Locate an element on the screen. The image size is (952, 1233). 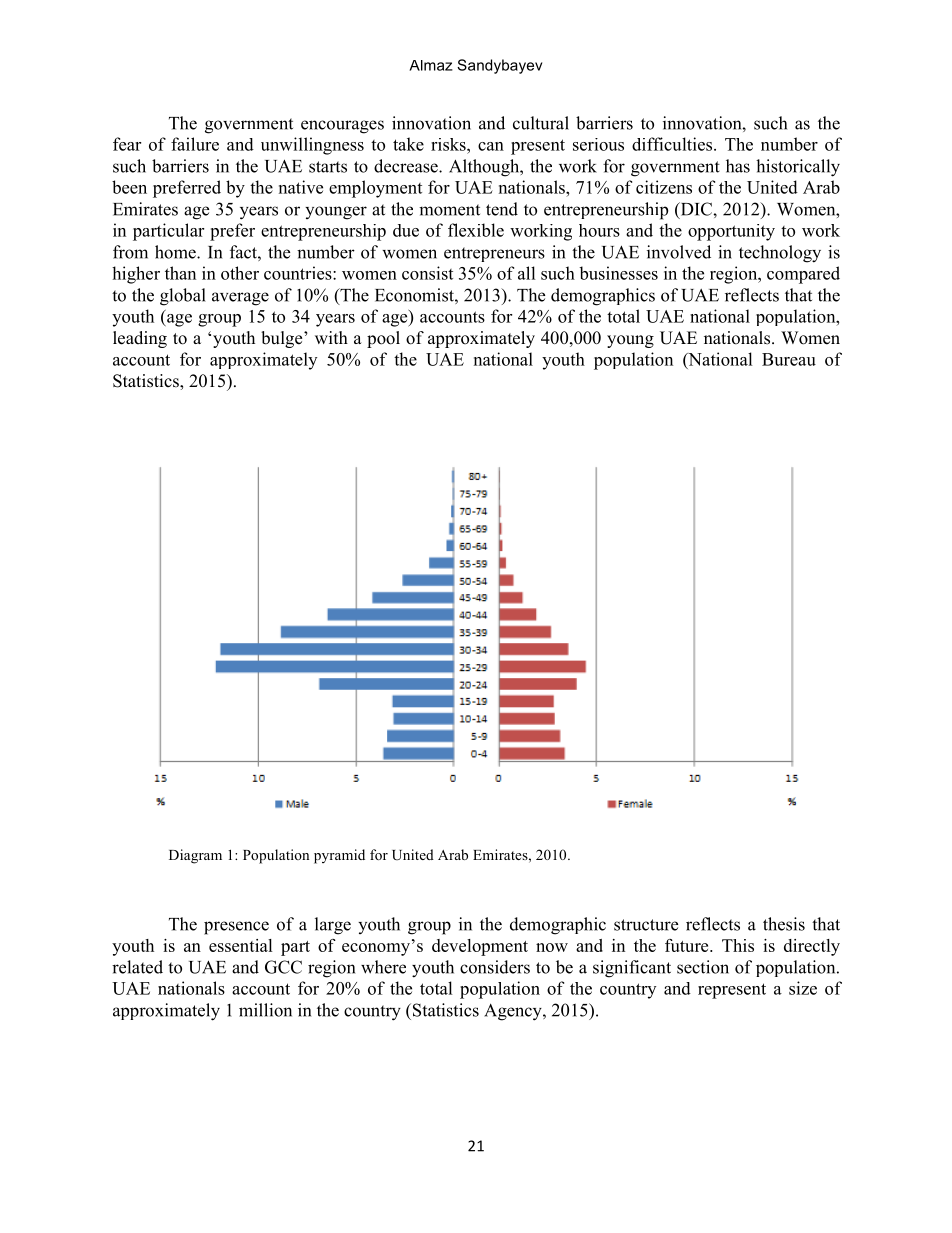
essential is located at coordinates (241, 945).
